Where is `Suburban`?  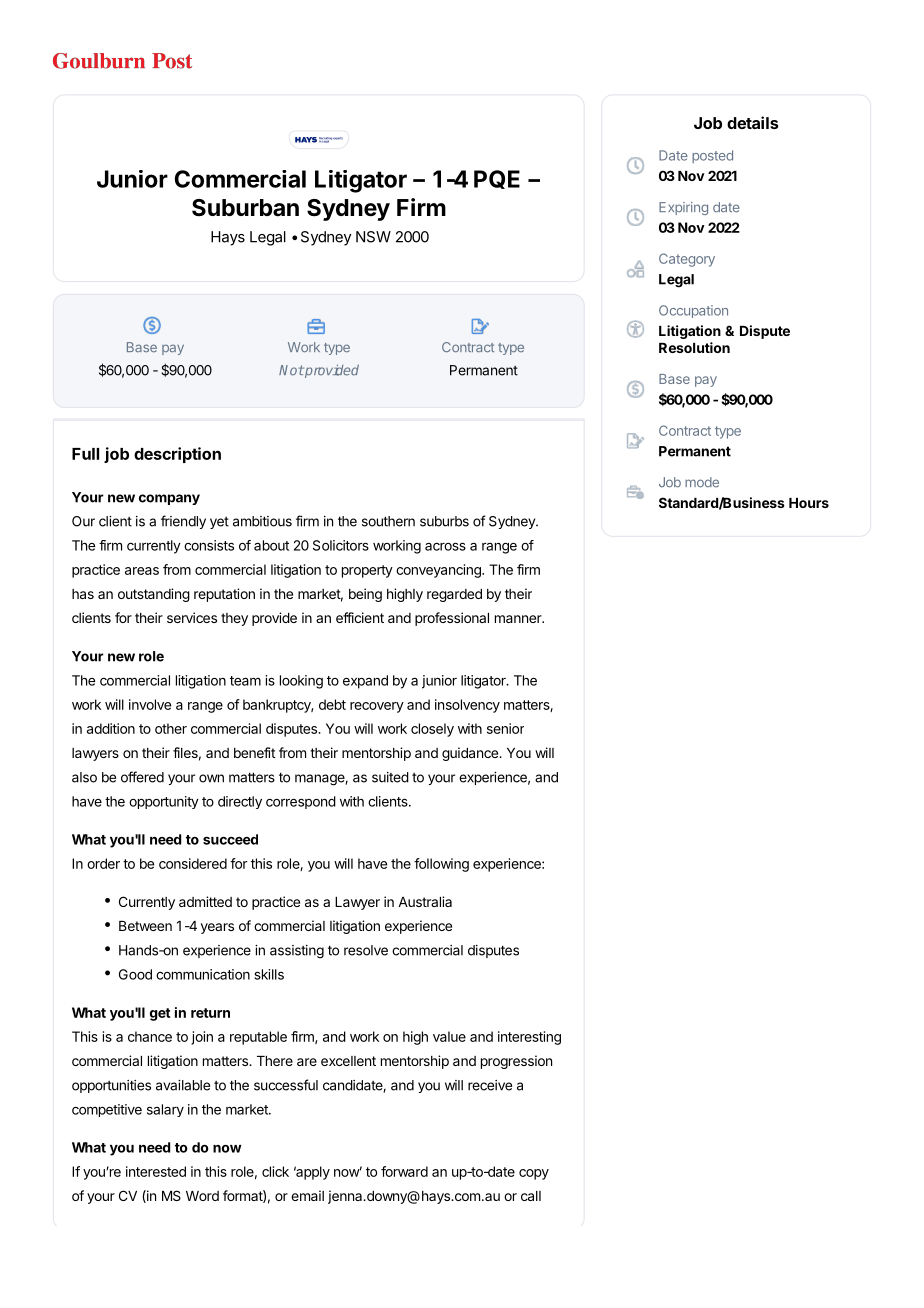
Suburban is located at coordinates (245, 208).
